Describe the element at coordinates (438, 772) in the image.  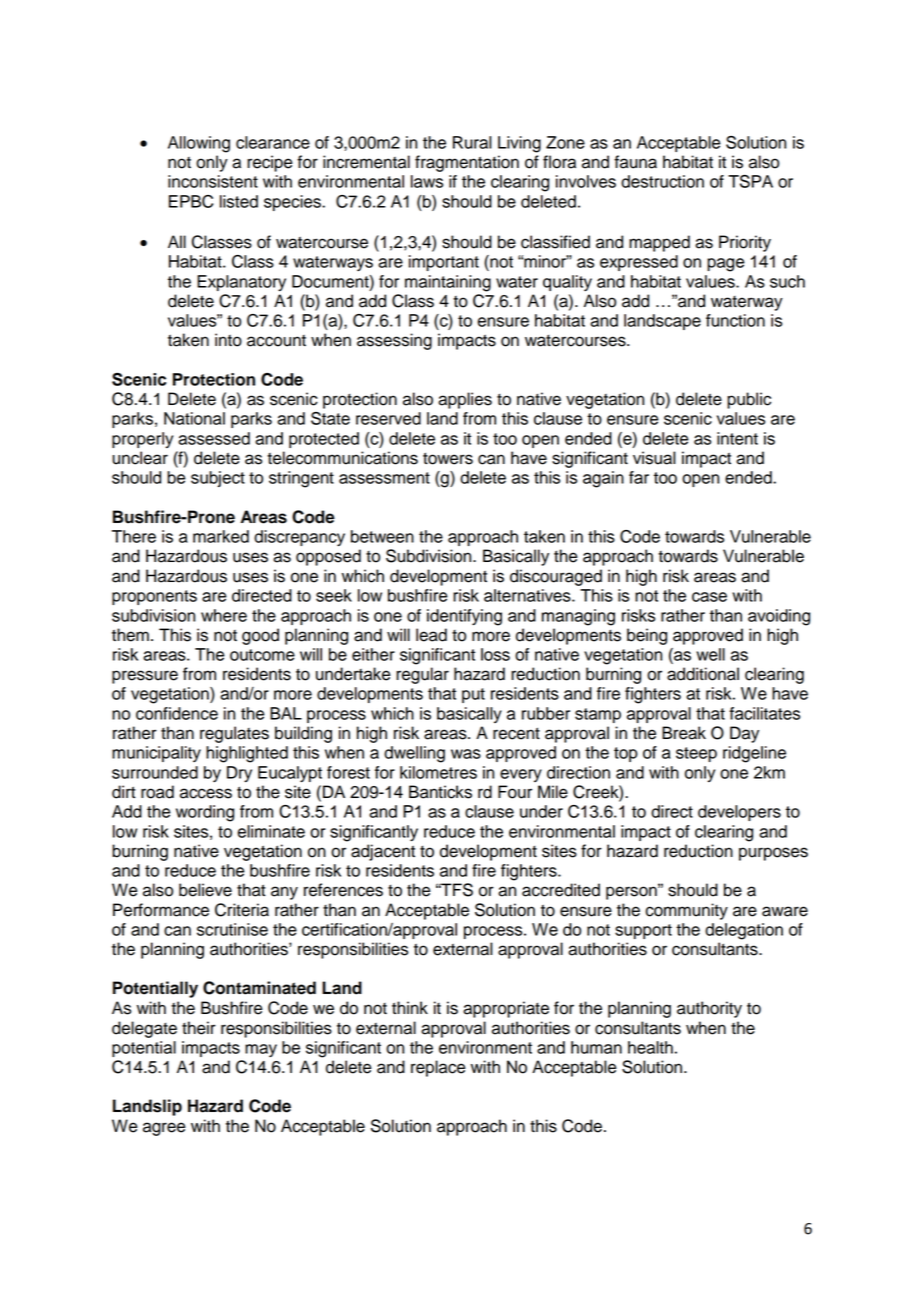
I see `kilometres` at that location.
